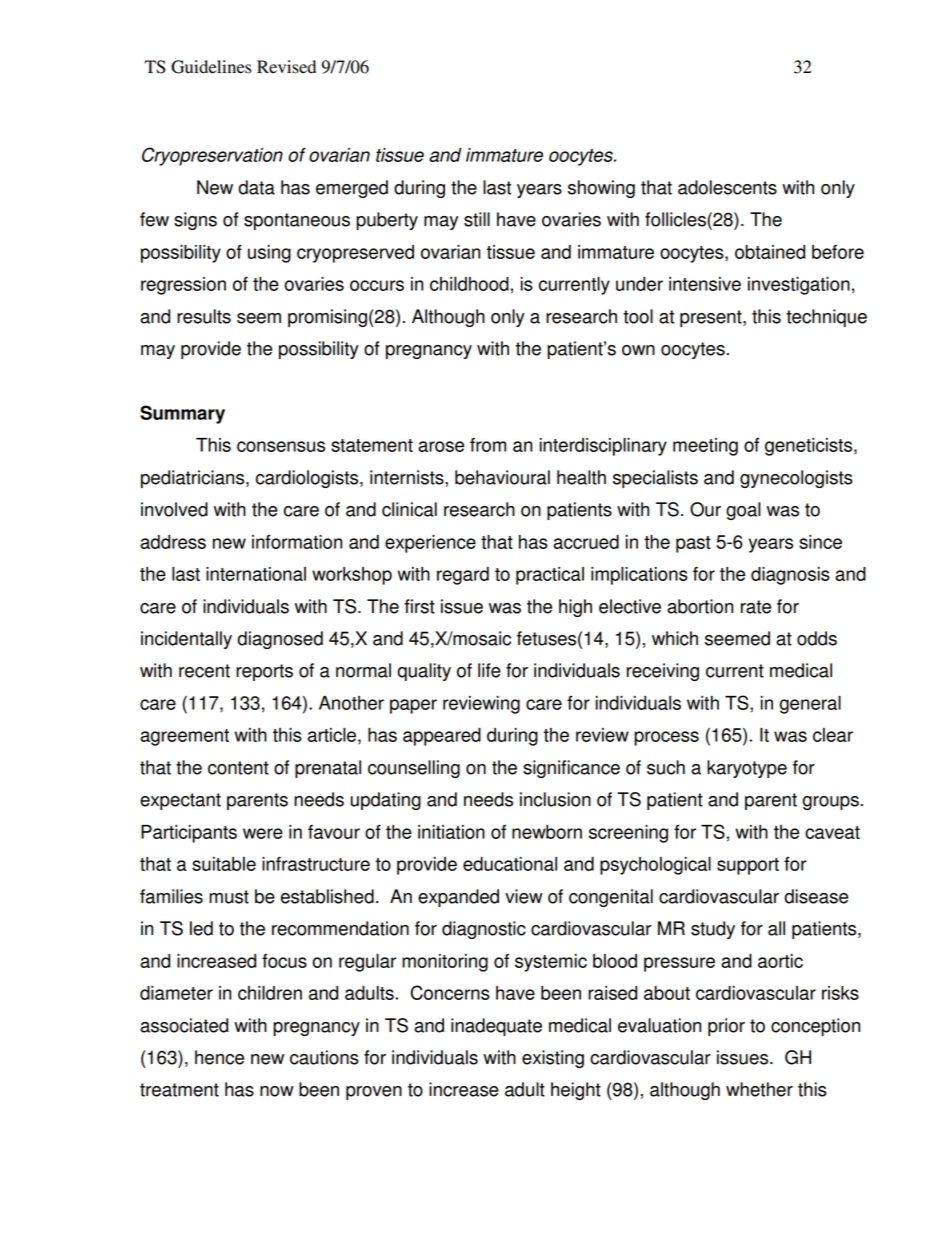 The width and height of the image is (952, 1233). What do you see at coordinates (747, 769) in the image?
I see `karyotype` at bounding box center [747, 769].
